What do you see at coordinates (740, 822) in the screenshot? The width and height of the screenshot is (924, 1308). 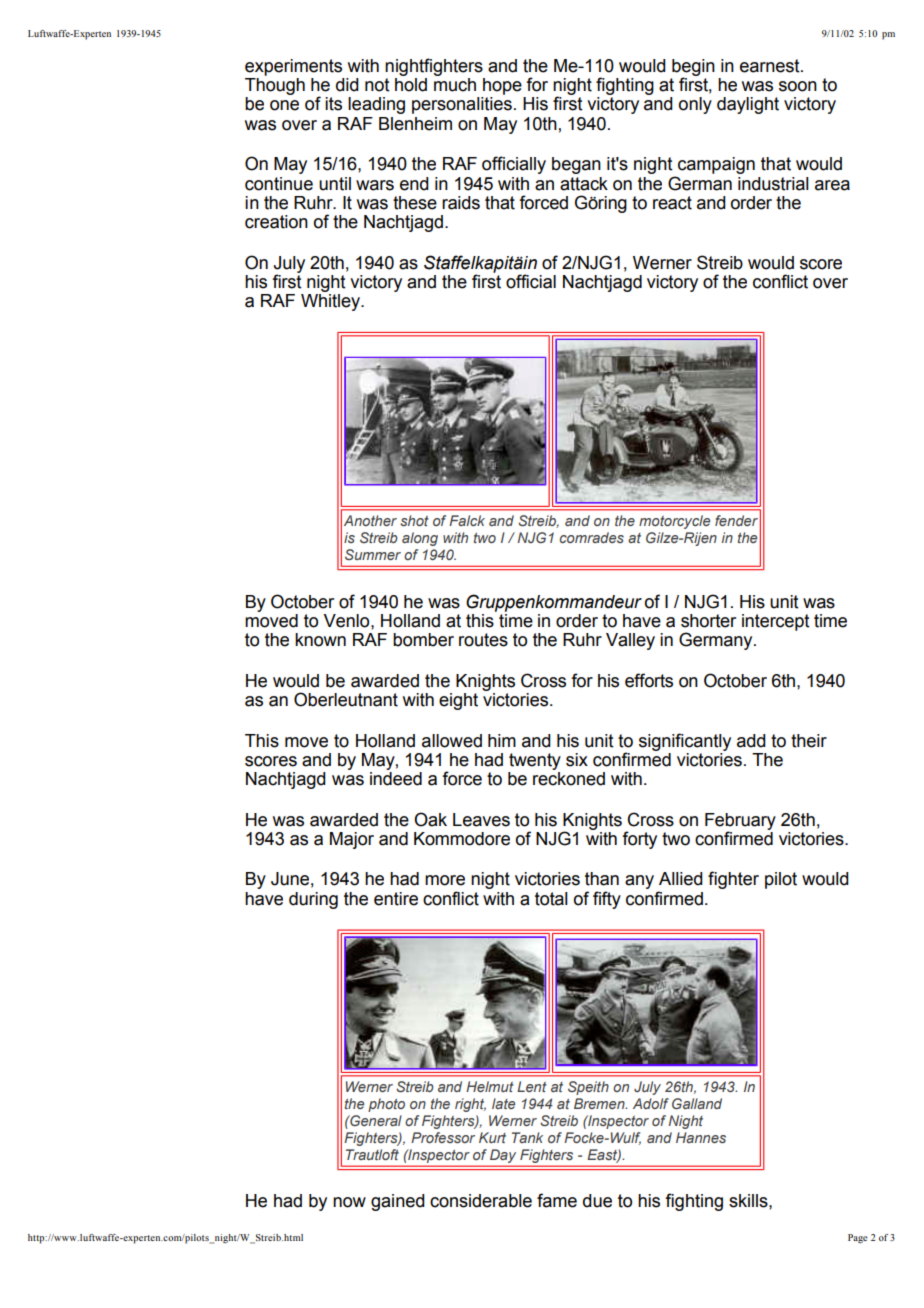 I see `February` at bounding box center [740, 822].
